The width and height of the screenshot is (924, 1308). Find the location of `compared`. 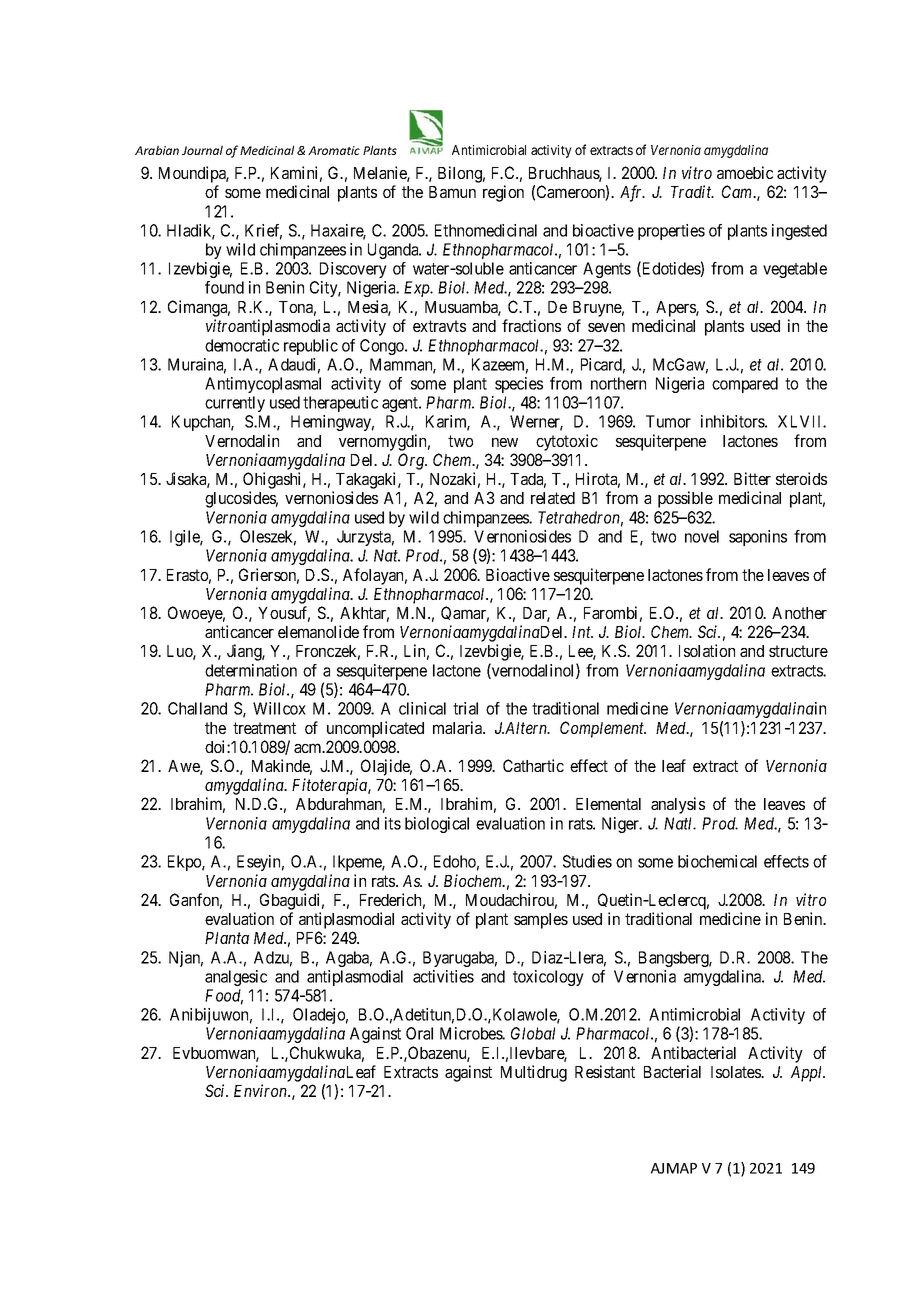

compared is located at coordinates (745, 385).
